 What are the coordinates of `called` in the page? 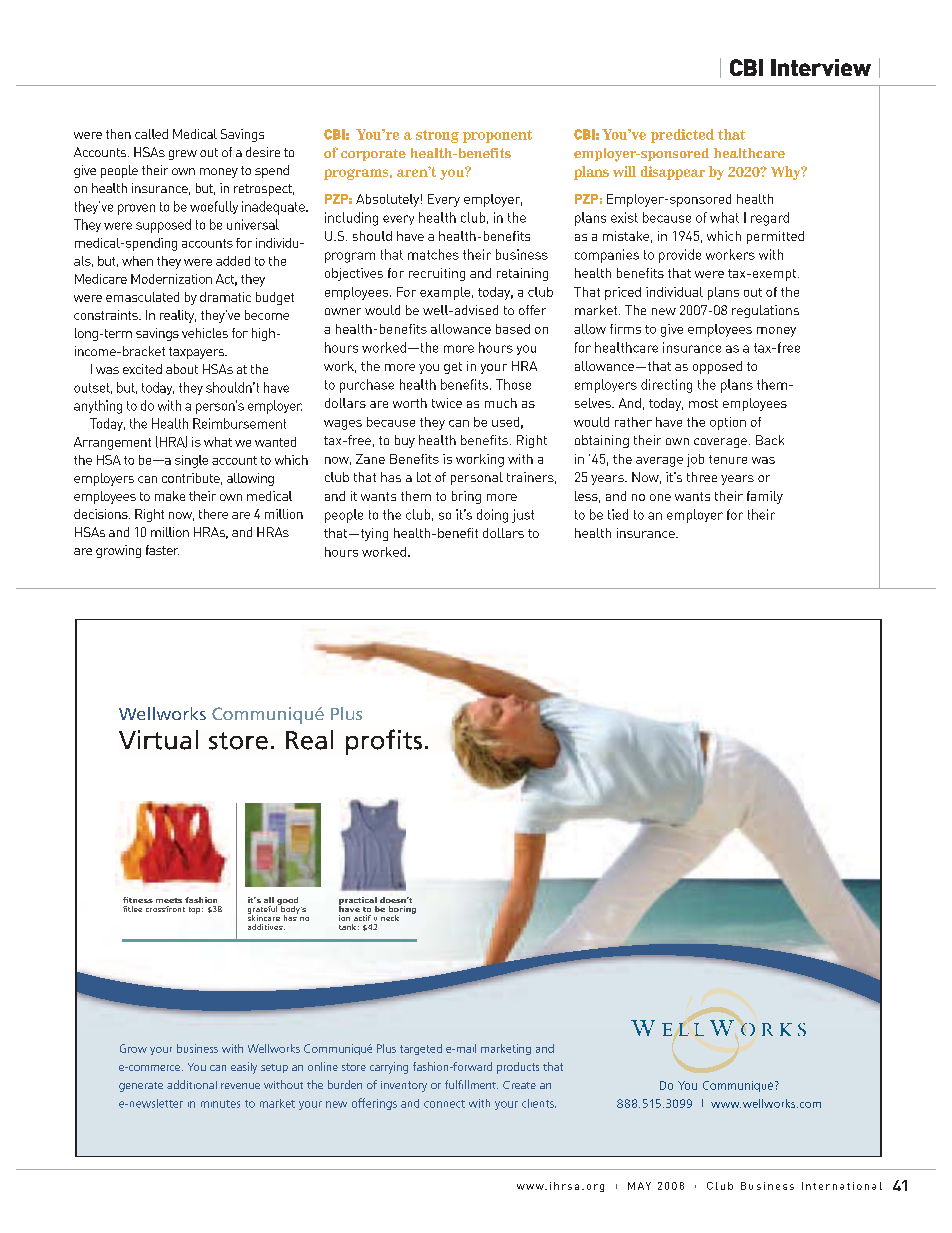 It's located at (151, 134).
